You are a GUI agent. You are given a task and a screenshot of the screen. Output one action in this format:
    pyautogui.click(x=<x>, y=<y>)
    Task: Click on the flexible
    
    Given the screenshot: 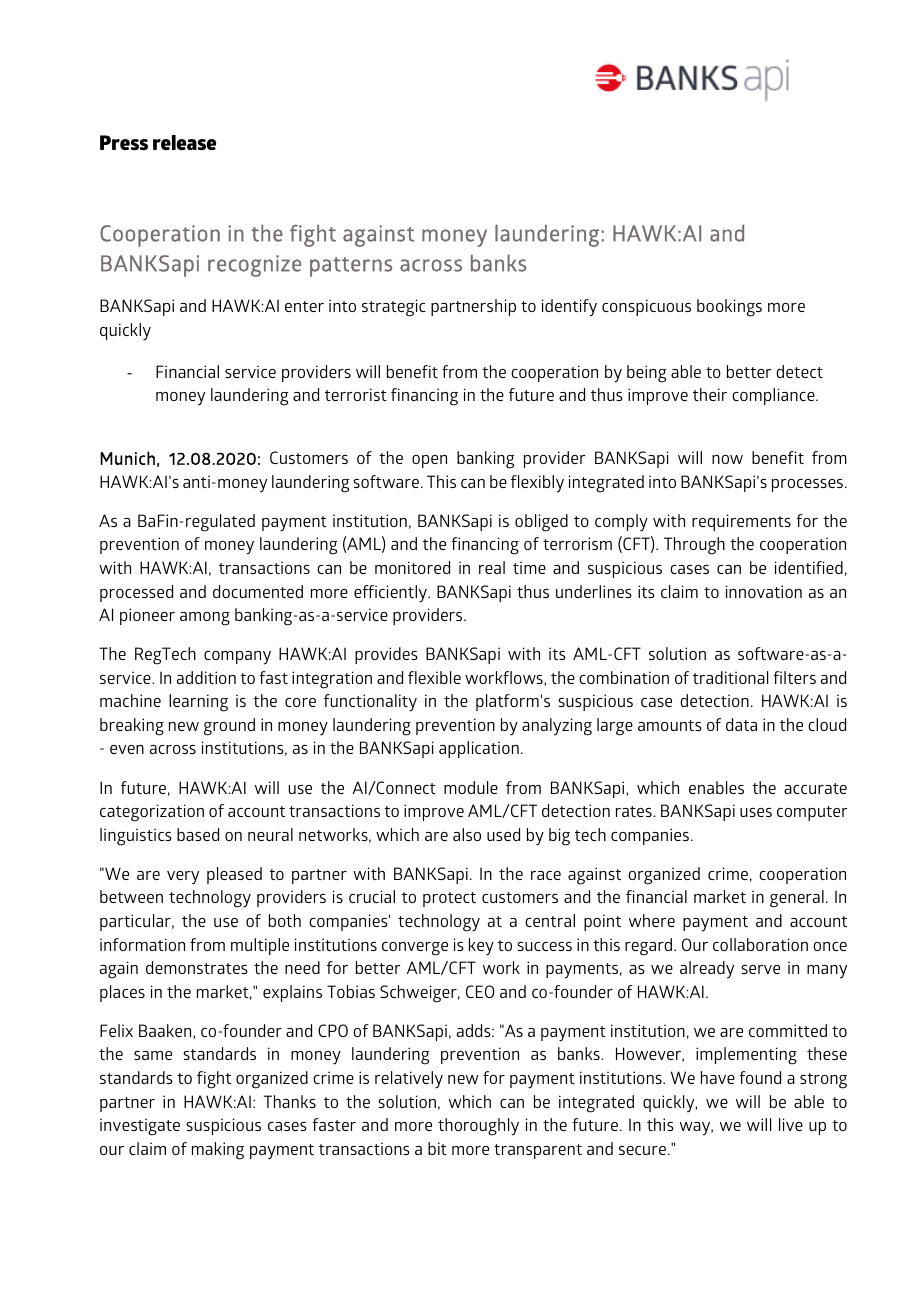 What is the action you would take?
    pyautogui.click(x=434, y=677)
